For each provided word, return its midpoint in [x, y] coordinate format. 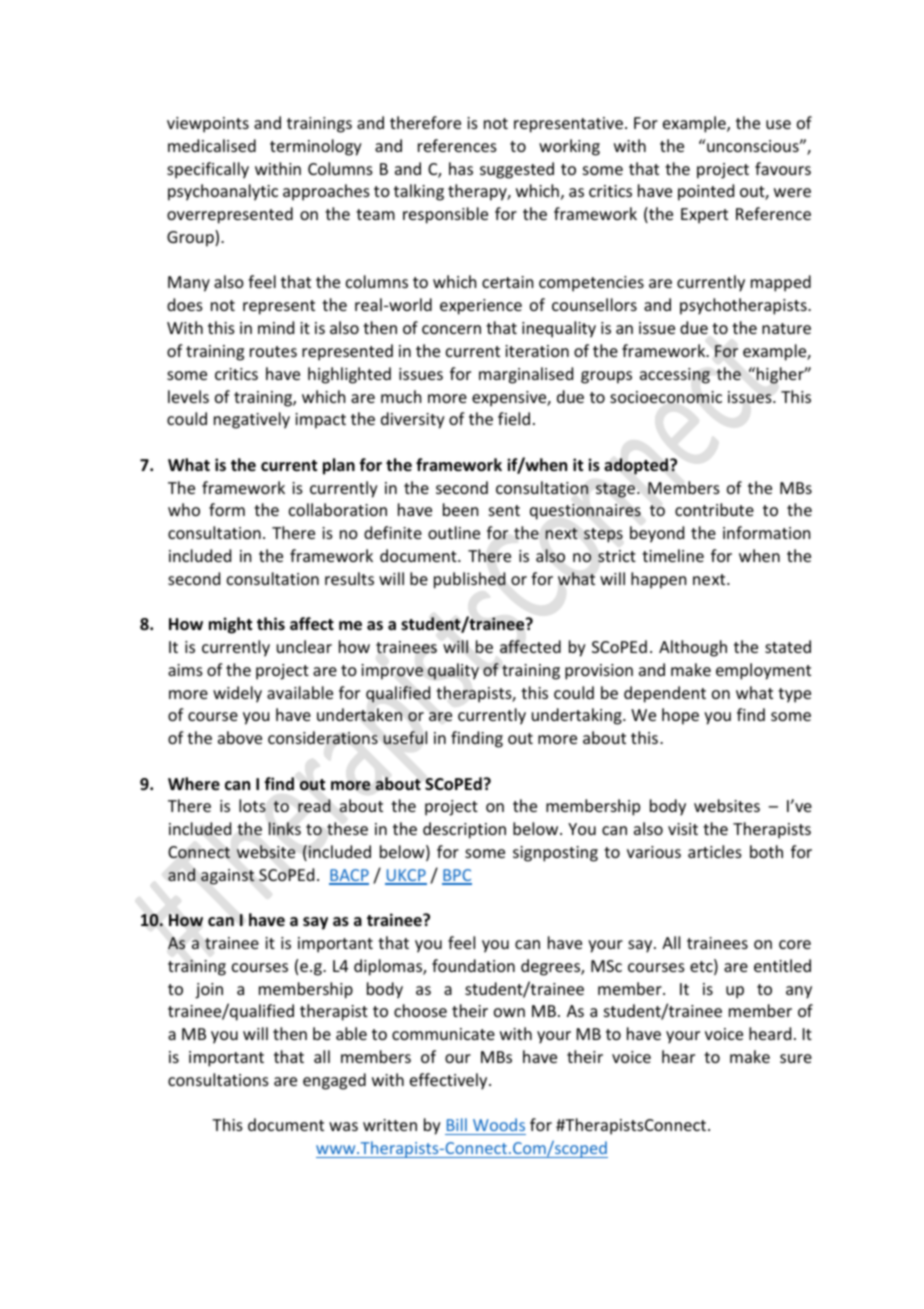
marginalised [526, 375]
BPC [457, 876]
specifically [208, 170]
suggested [517, 170]
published [470, 580]
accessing [675, 376]
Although [693, 648]
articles [715, 851]
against [228, 877]
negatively [252, 420]
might [230, 625]
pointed [706, 192]
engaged [334, 1081]
